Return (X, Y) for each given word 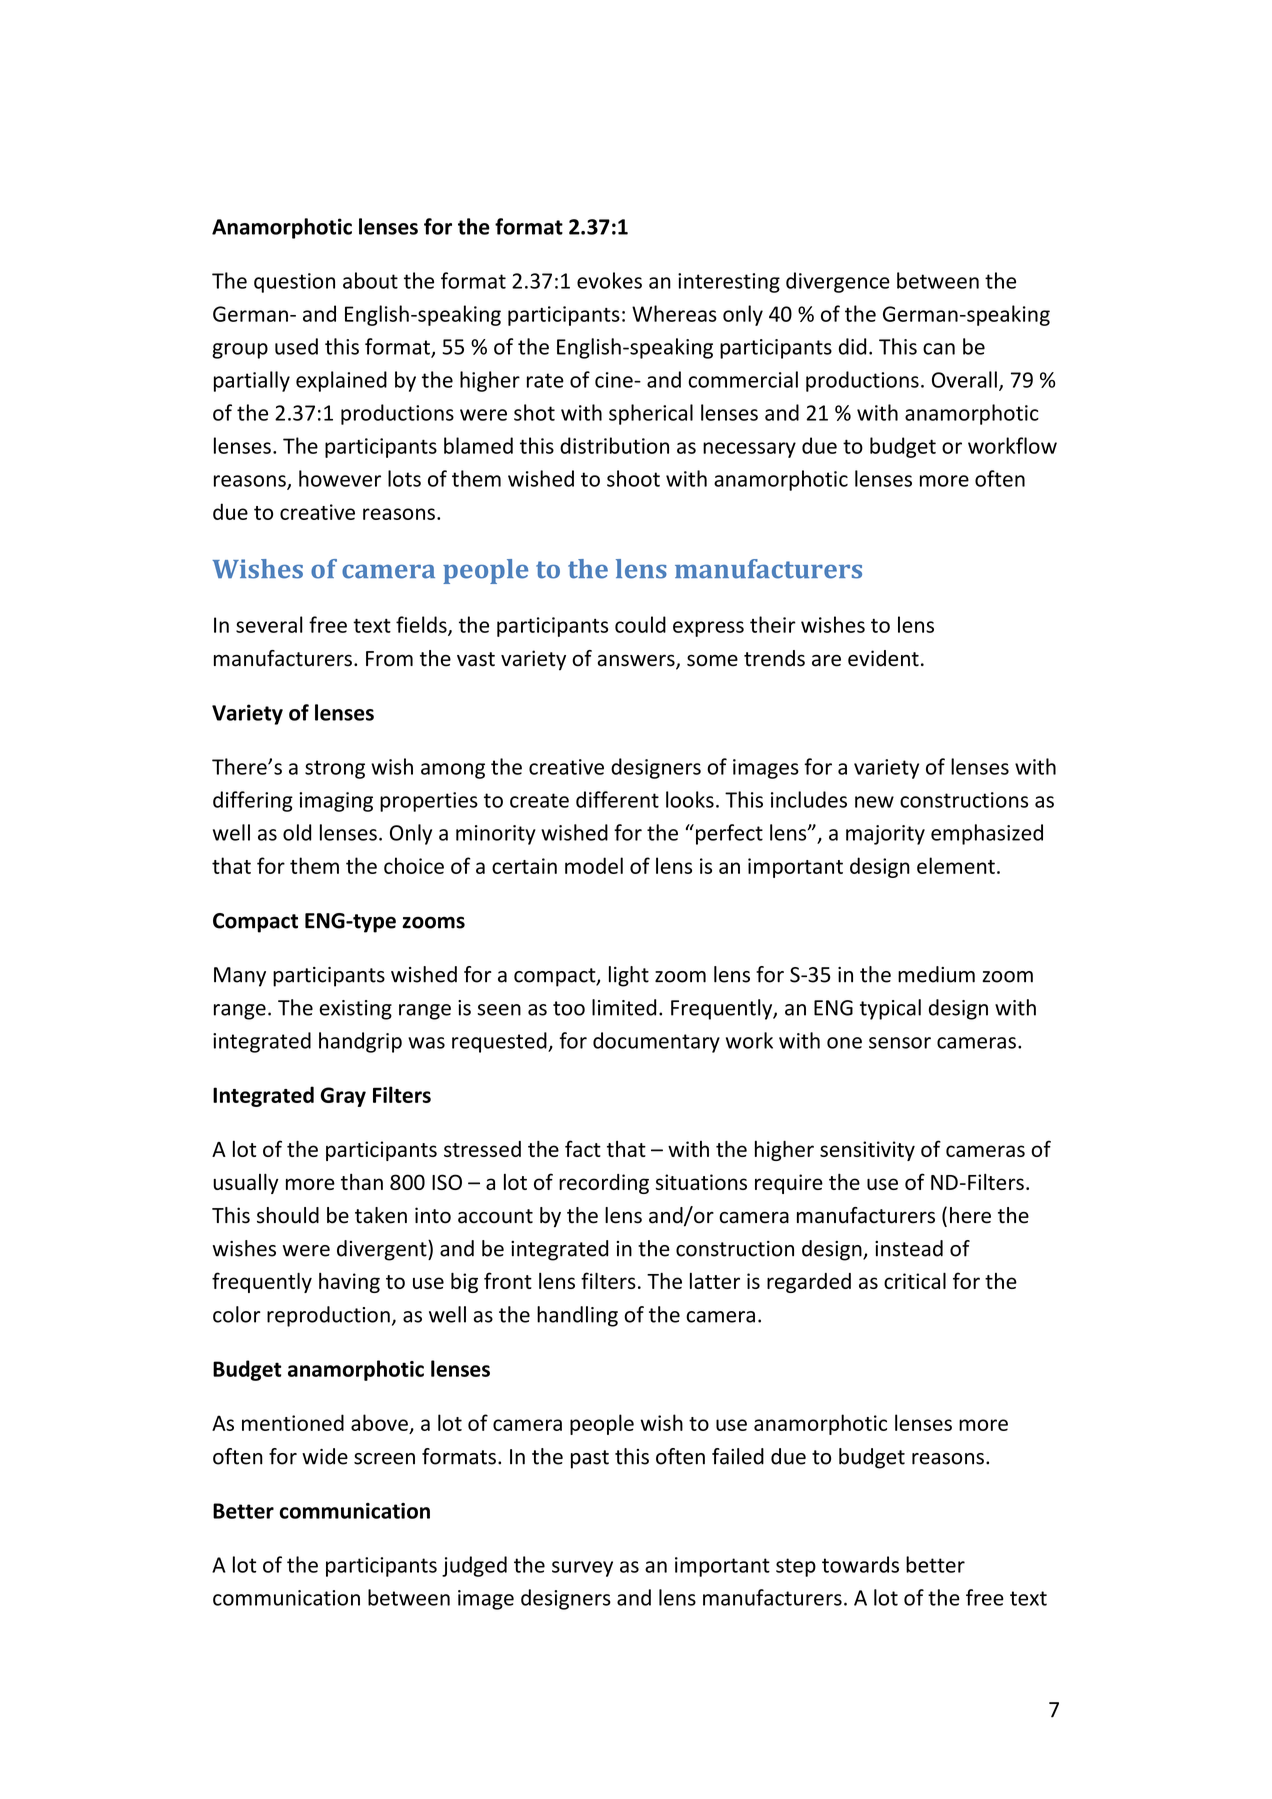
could (640, 624)
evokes (609, 280)
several (269, 624)
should (288, 1215)
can (939, 349)
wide (325, 1456)
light (629, 976)
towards (860, 1564)
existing (355, 1010)
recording (604, 1184)
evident (883, 658)
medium (936, 974)
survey (582, 1569)
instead (909, 1248)
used (296, 346)
